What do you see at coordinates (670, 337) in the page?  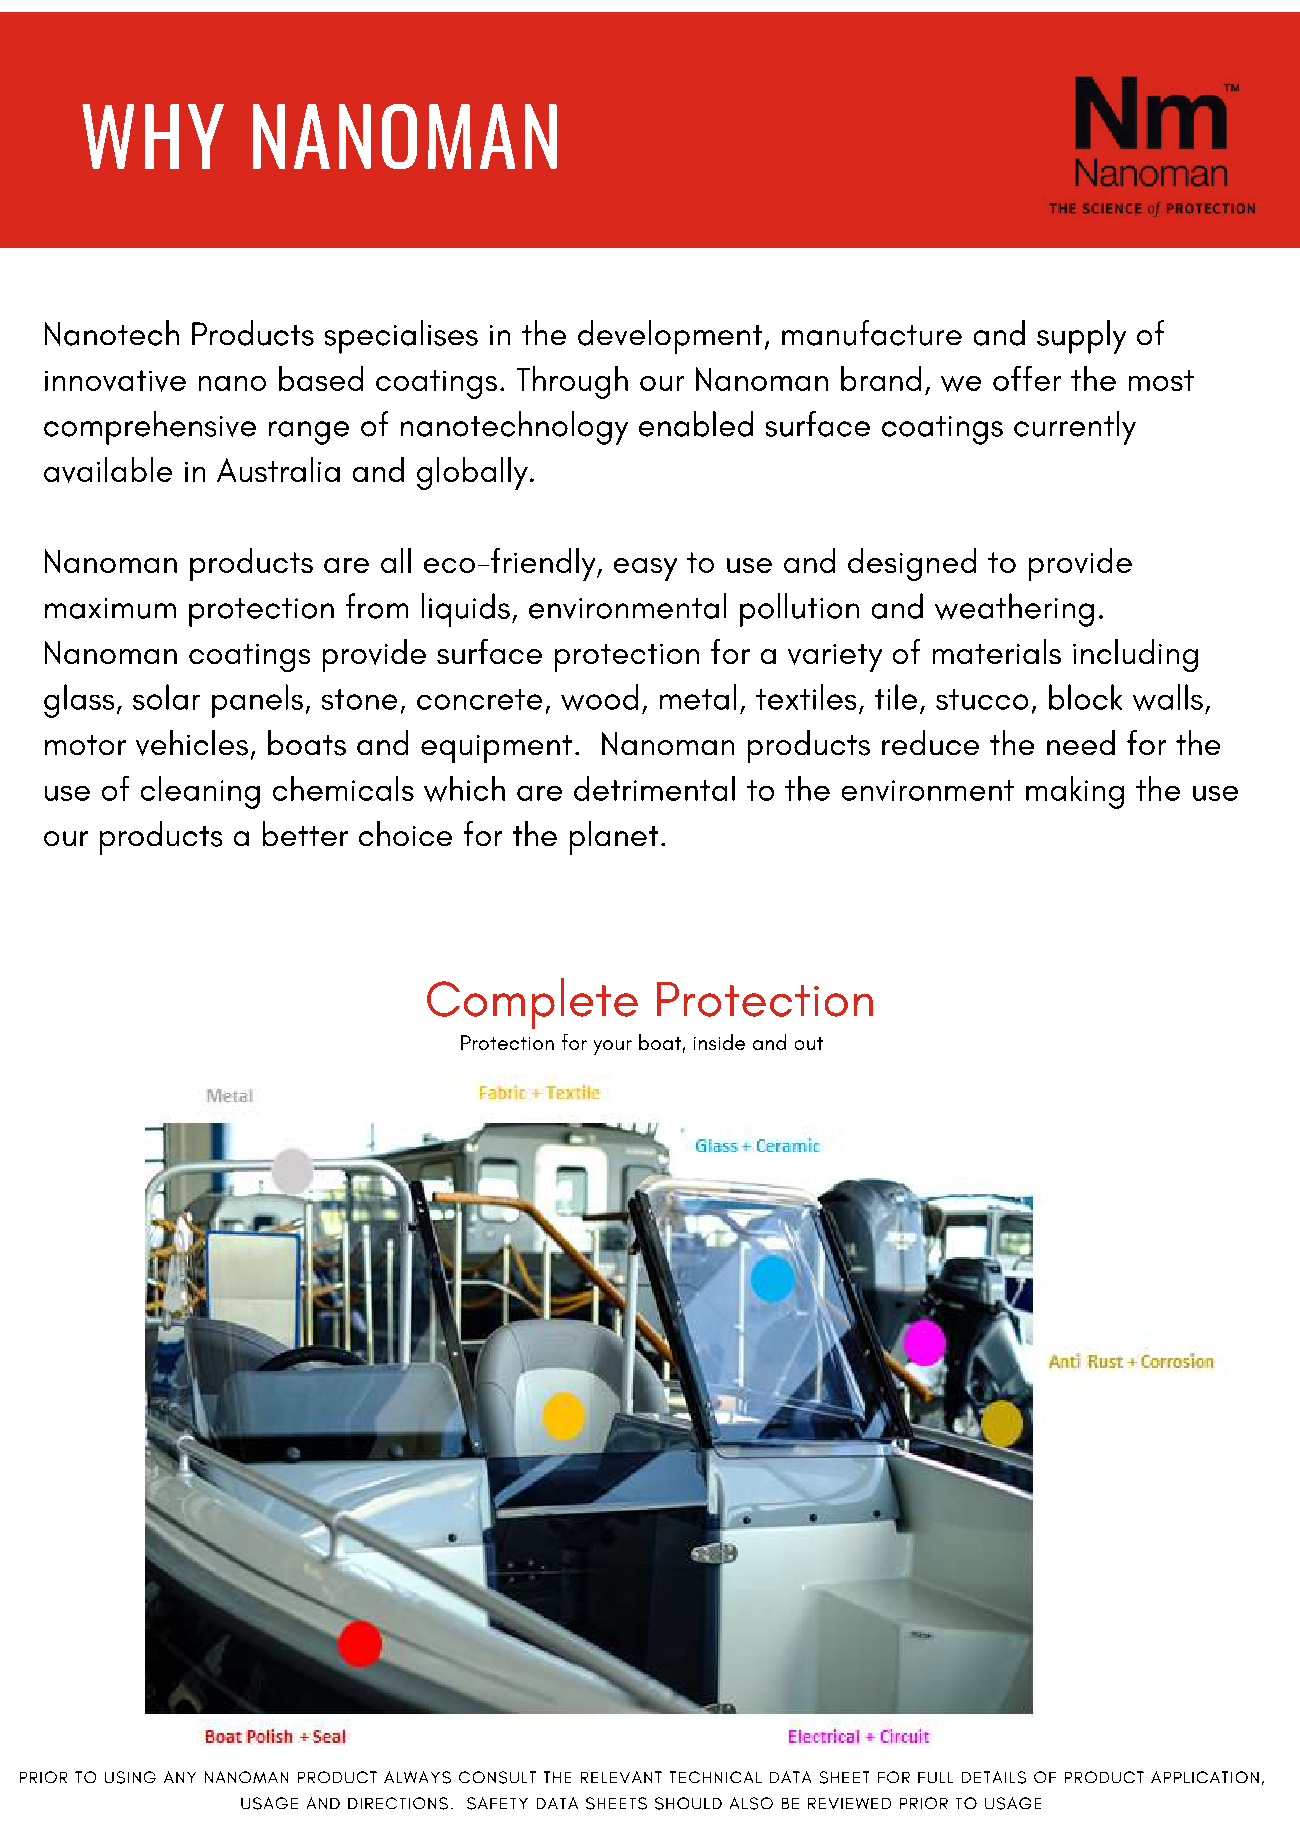 I see `development` at bounding box center [670, 337].
